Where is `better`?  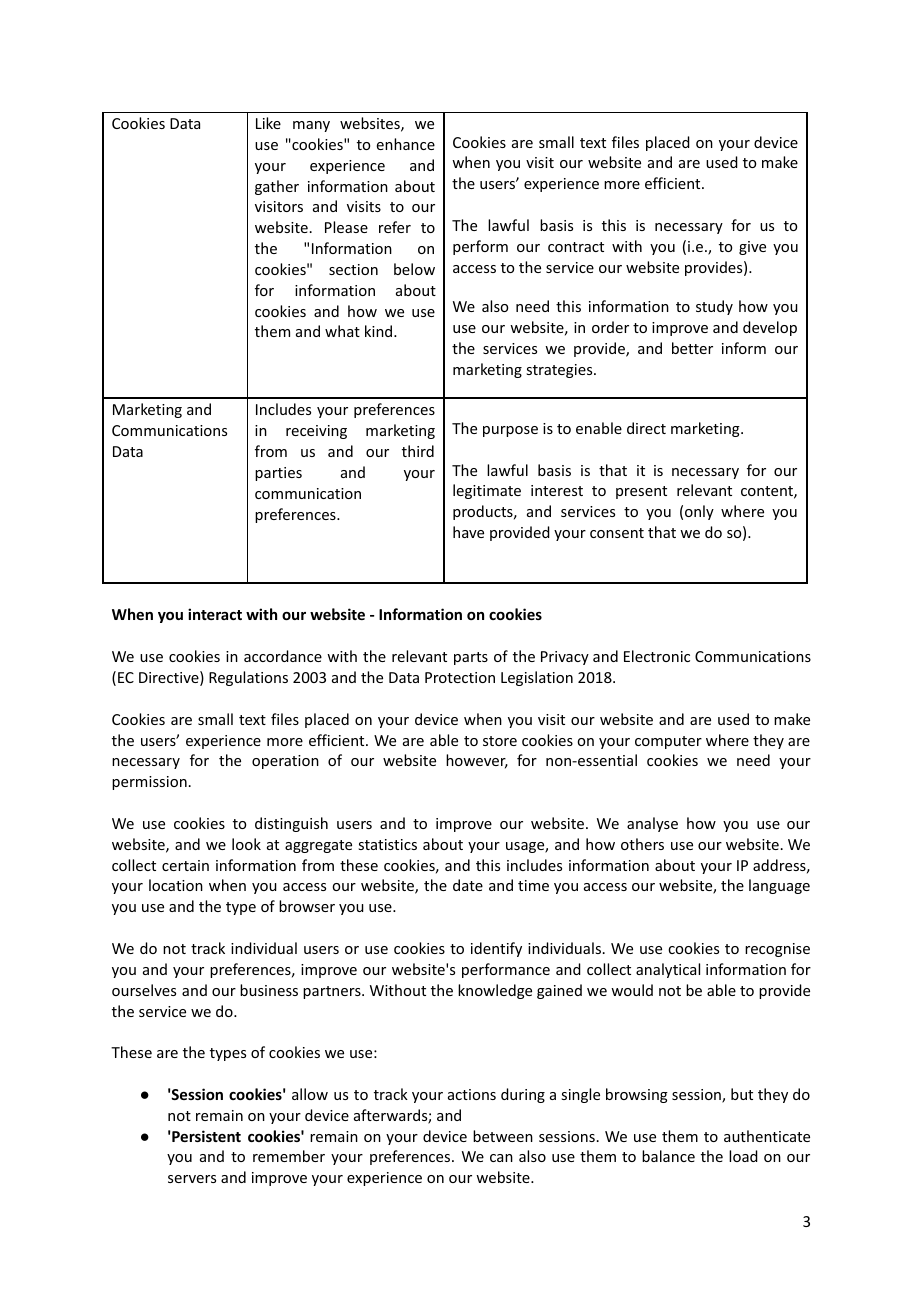
better is located at coordinates (692, 348).
